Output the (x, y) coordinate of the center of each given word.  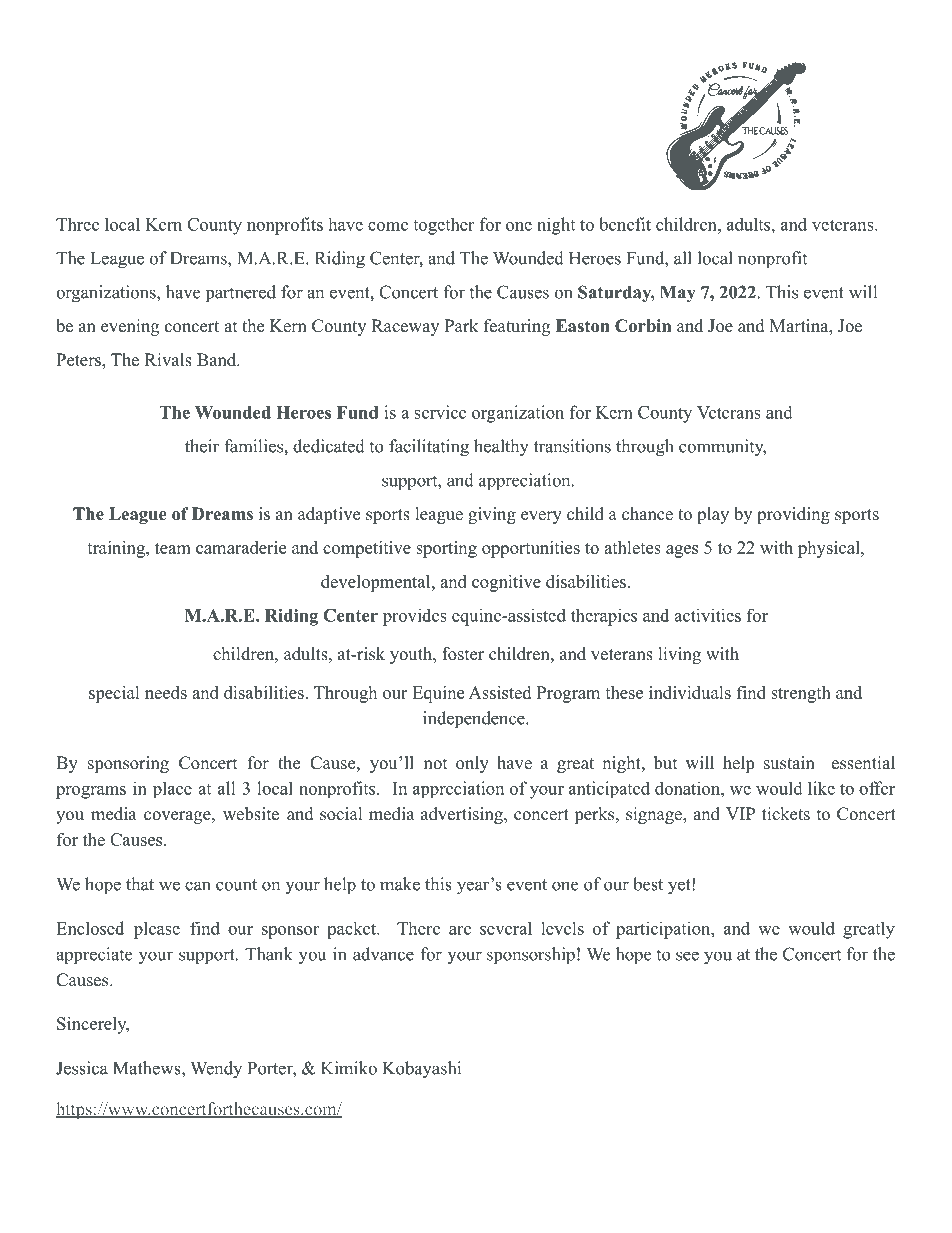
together (443, 226)
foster (463, 654)
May (677, 294)
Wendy (216, 1070)
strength (801, 694)
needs (166, 692)
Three (77, 224)
